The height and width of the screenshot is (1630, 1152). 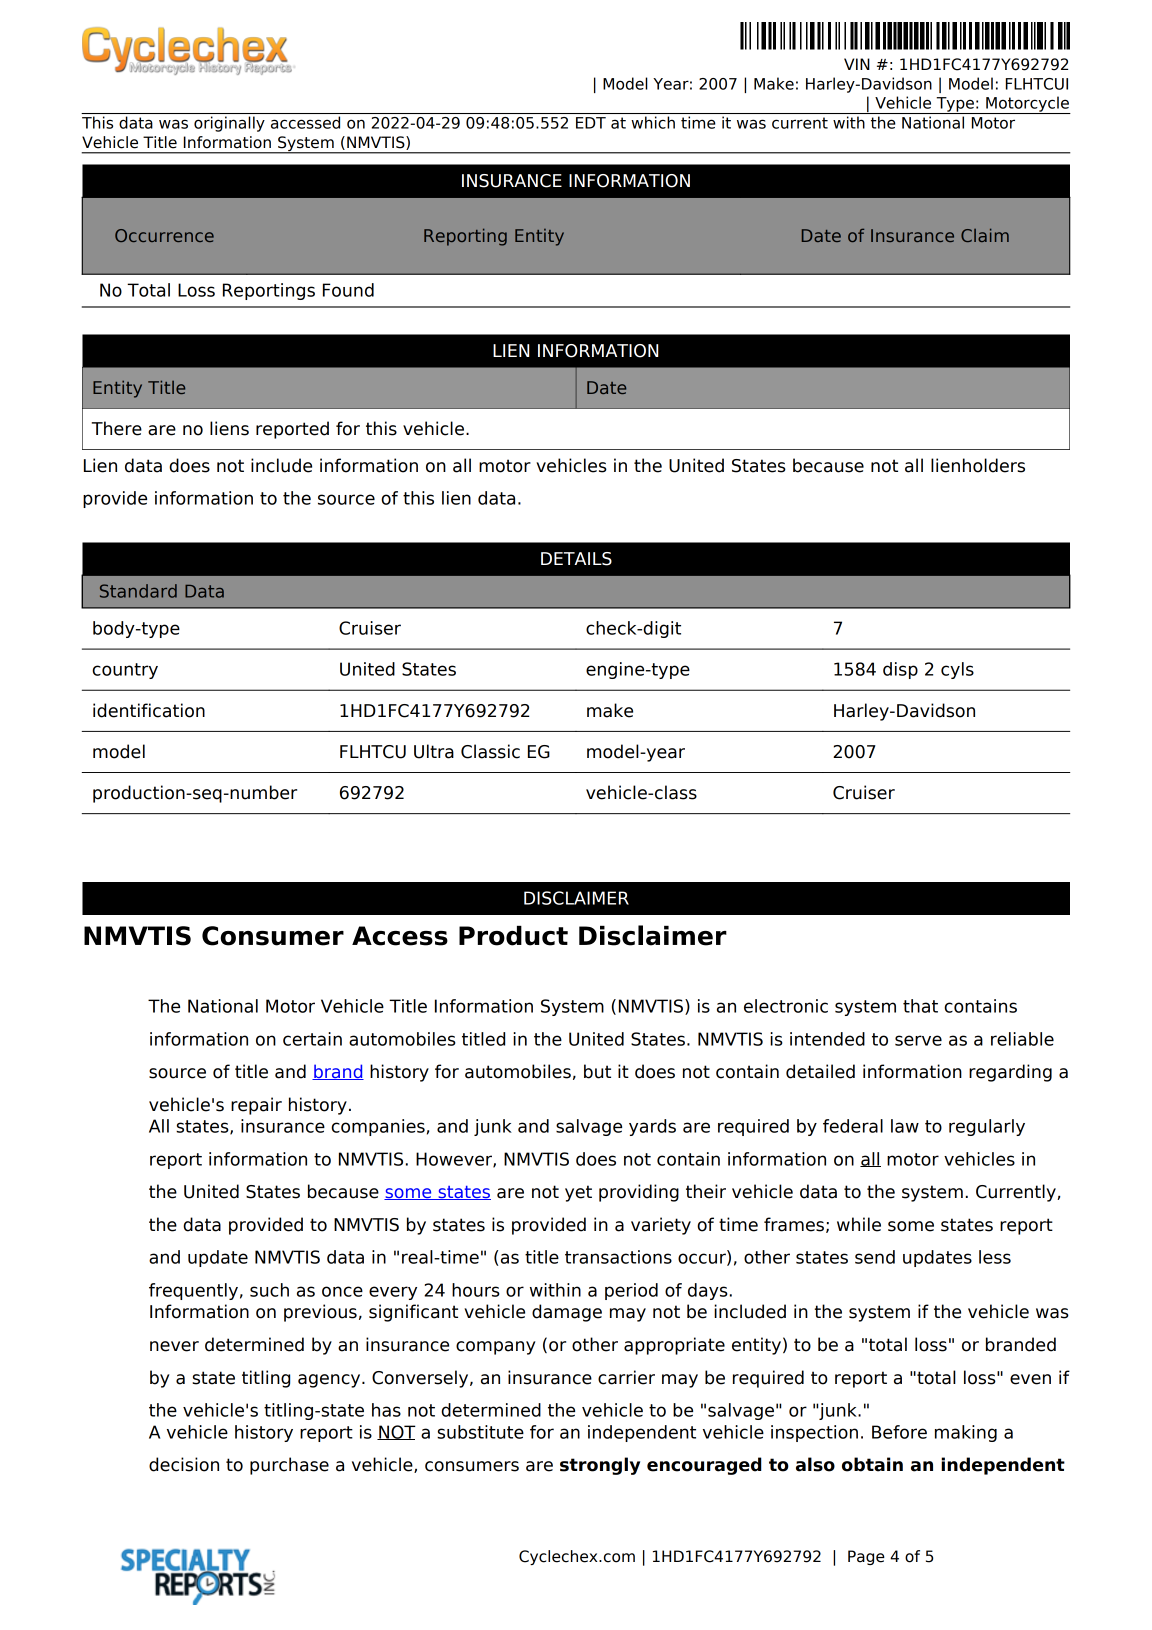 I want to click on There, so click(x=116, y=428).
